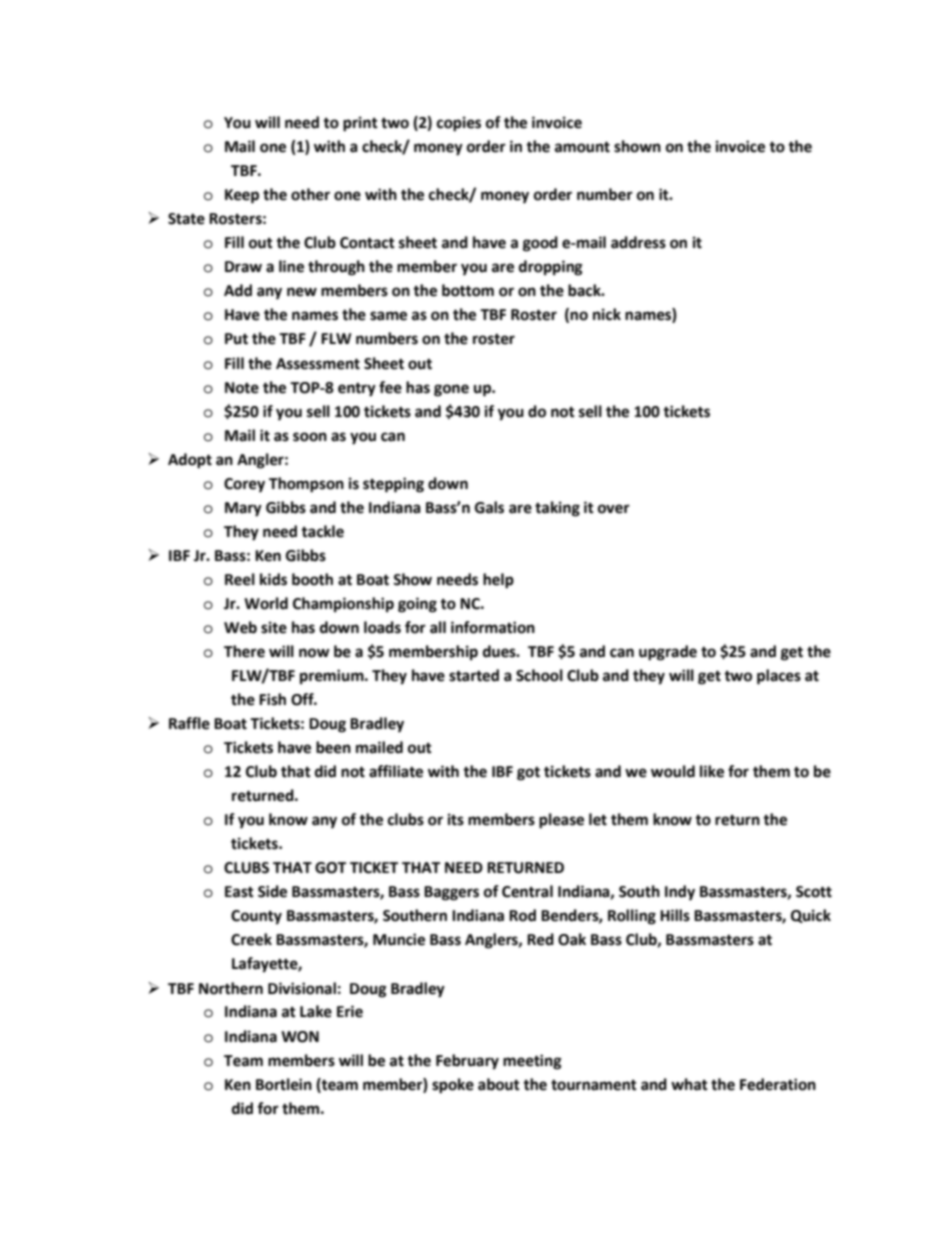 The width and height of the screenshot is (952, 1233). Describe the element at coordinates (493, 627) in the screenshot. I see `information` at that location.
